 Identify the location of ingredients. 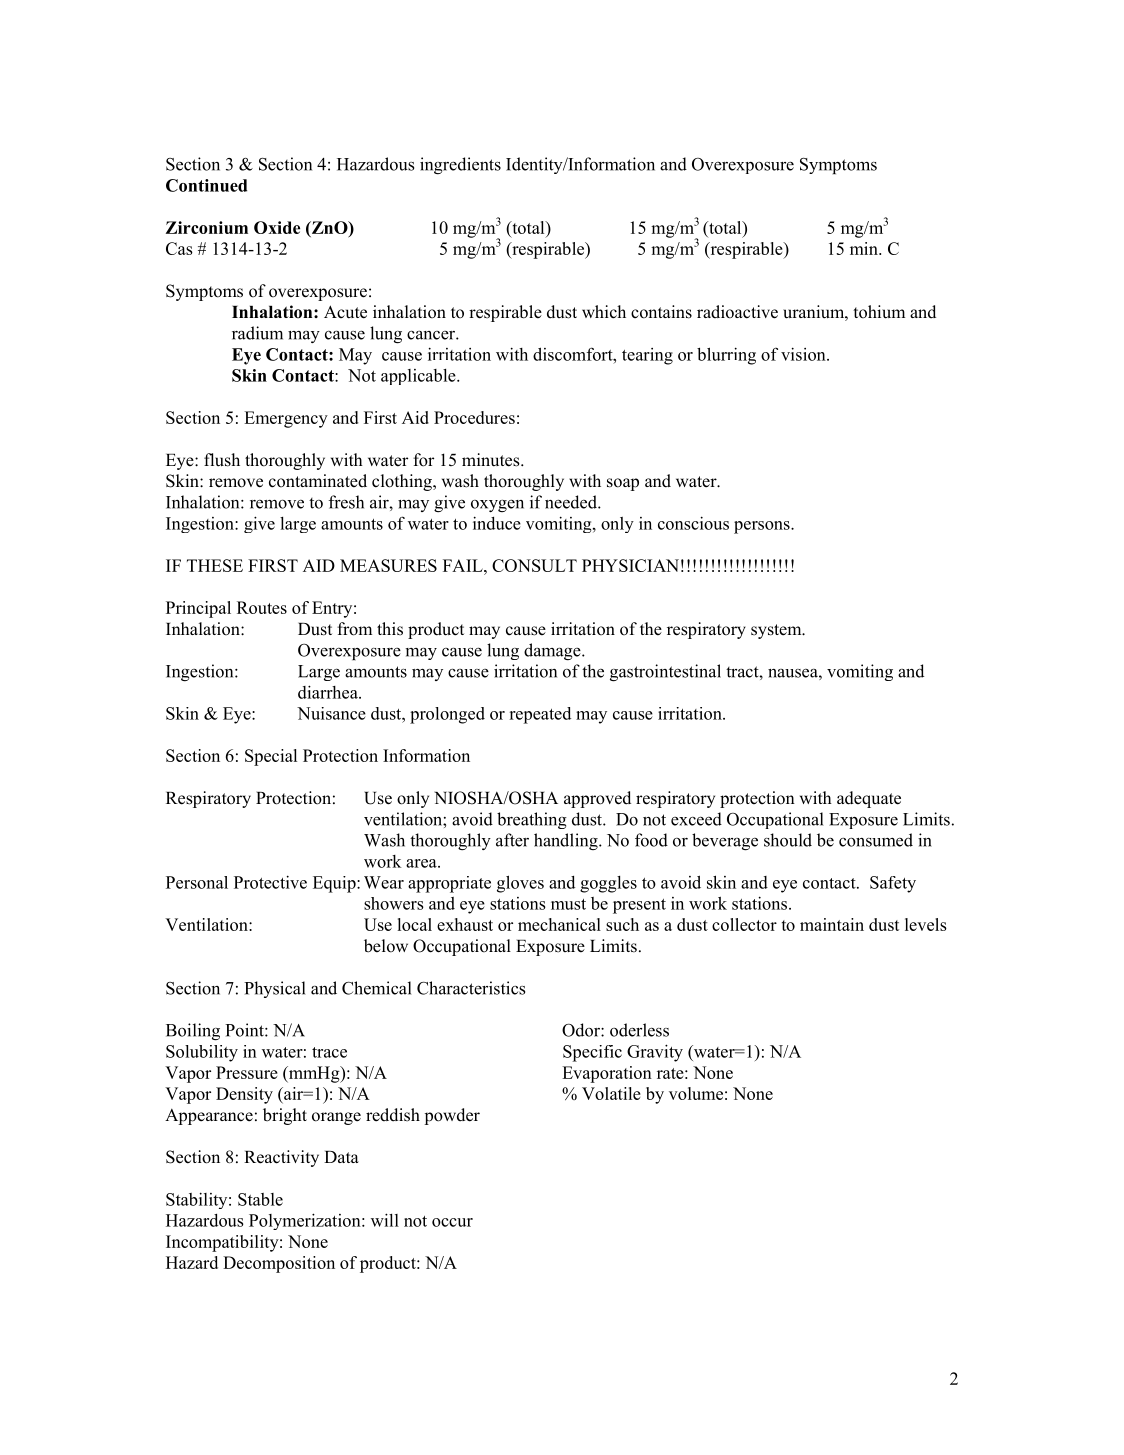
(460, 165).
